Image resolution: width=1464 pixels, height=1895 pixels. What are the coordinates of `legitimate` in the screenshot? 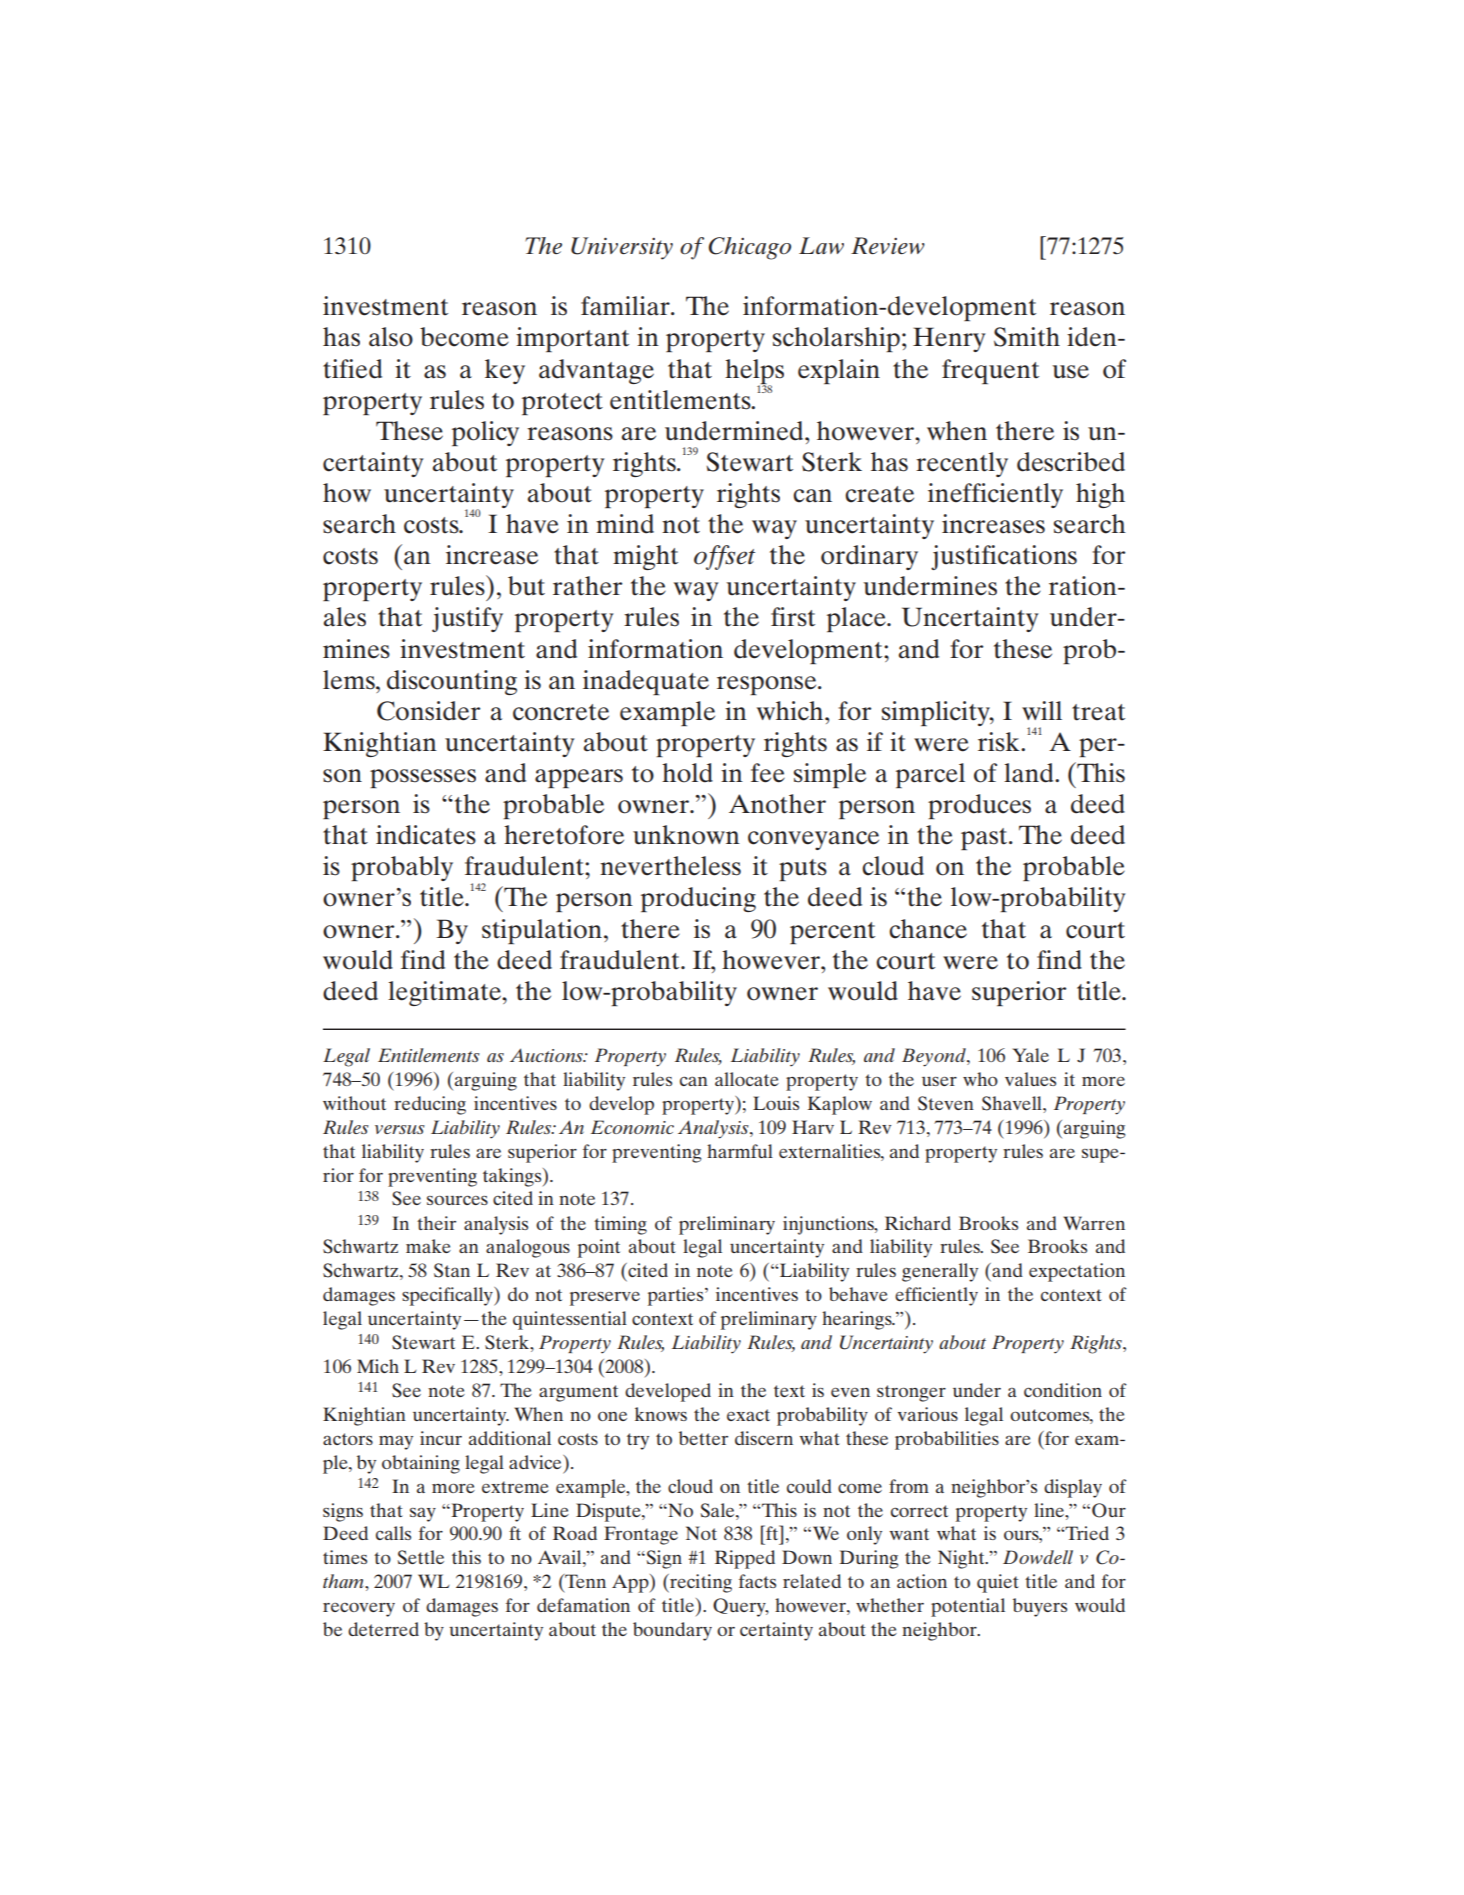 It's located at (446, 993).
